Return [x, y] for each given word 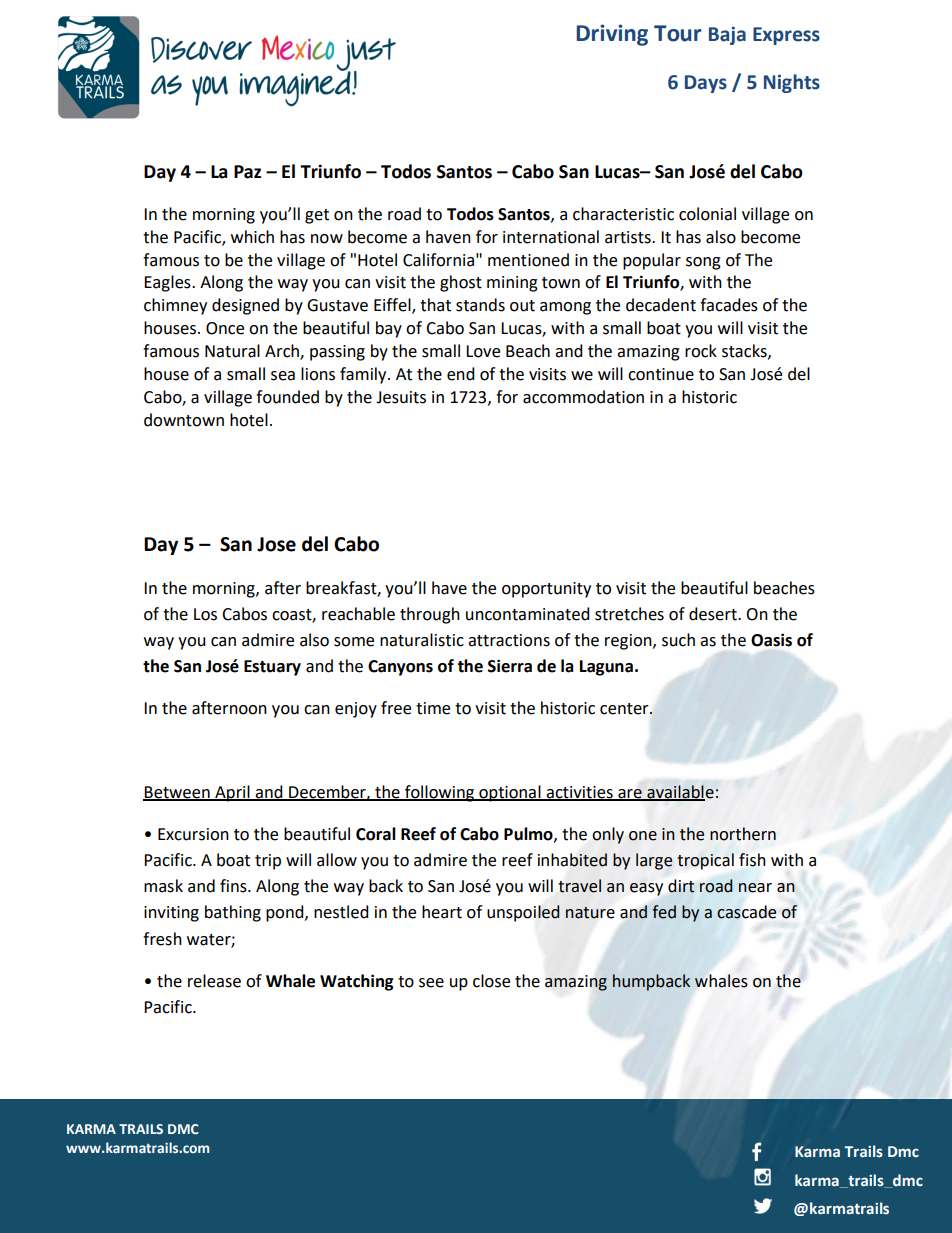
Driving [612, 35]
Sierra [510, 666]
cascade [746, 912]
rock [701, 351]
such [678, 640]
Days [706, 84]
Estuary [272, 668]
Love [483, 351]
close [491, 981]
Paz [247, 172]
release [214, 981]
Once [225, 328]
